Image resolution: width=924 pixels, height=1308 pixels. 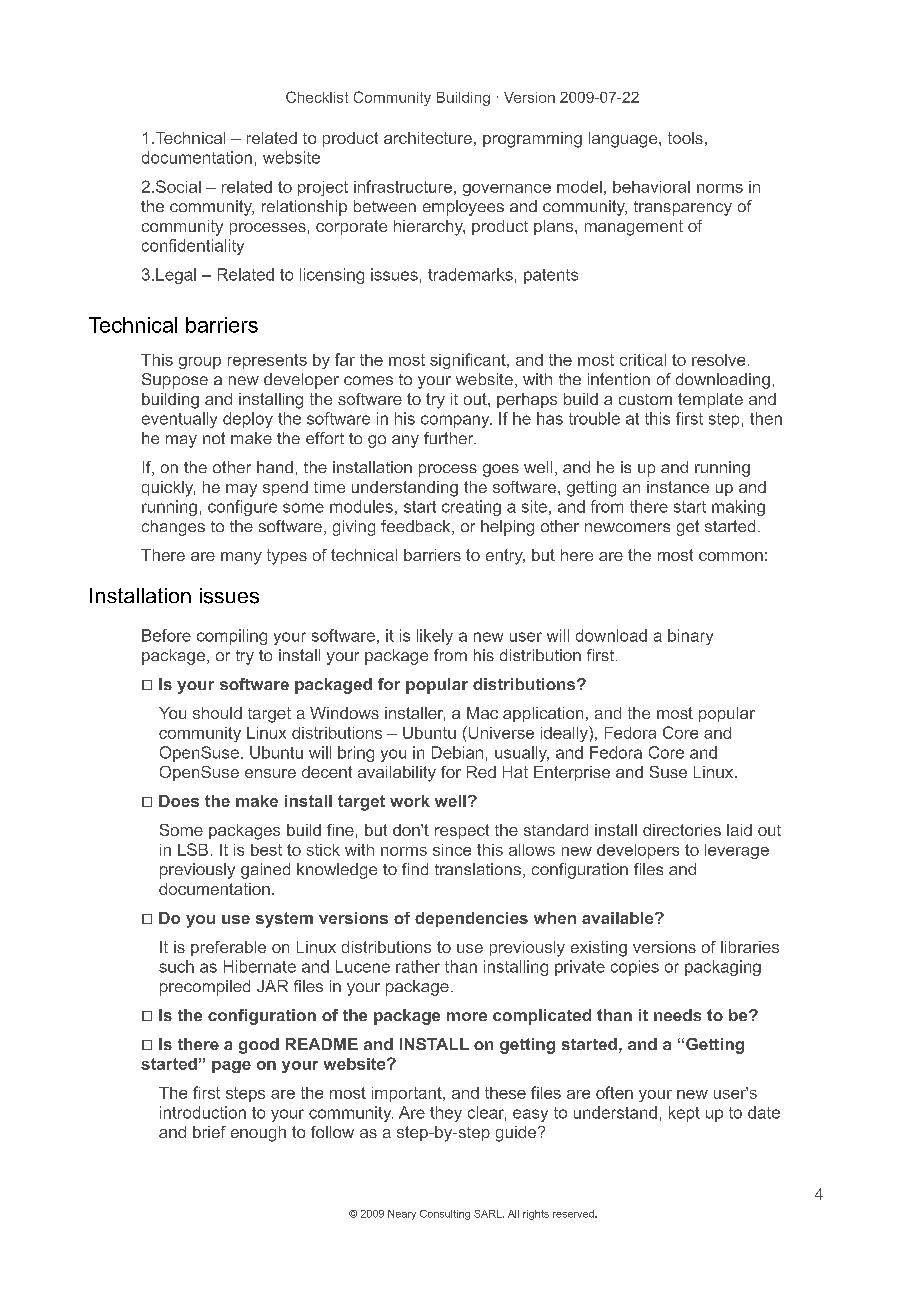 I want to click on tools, so click(x=685, y=138).
